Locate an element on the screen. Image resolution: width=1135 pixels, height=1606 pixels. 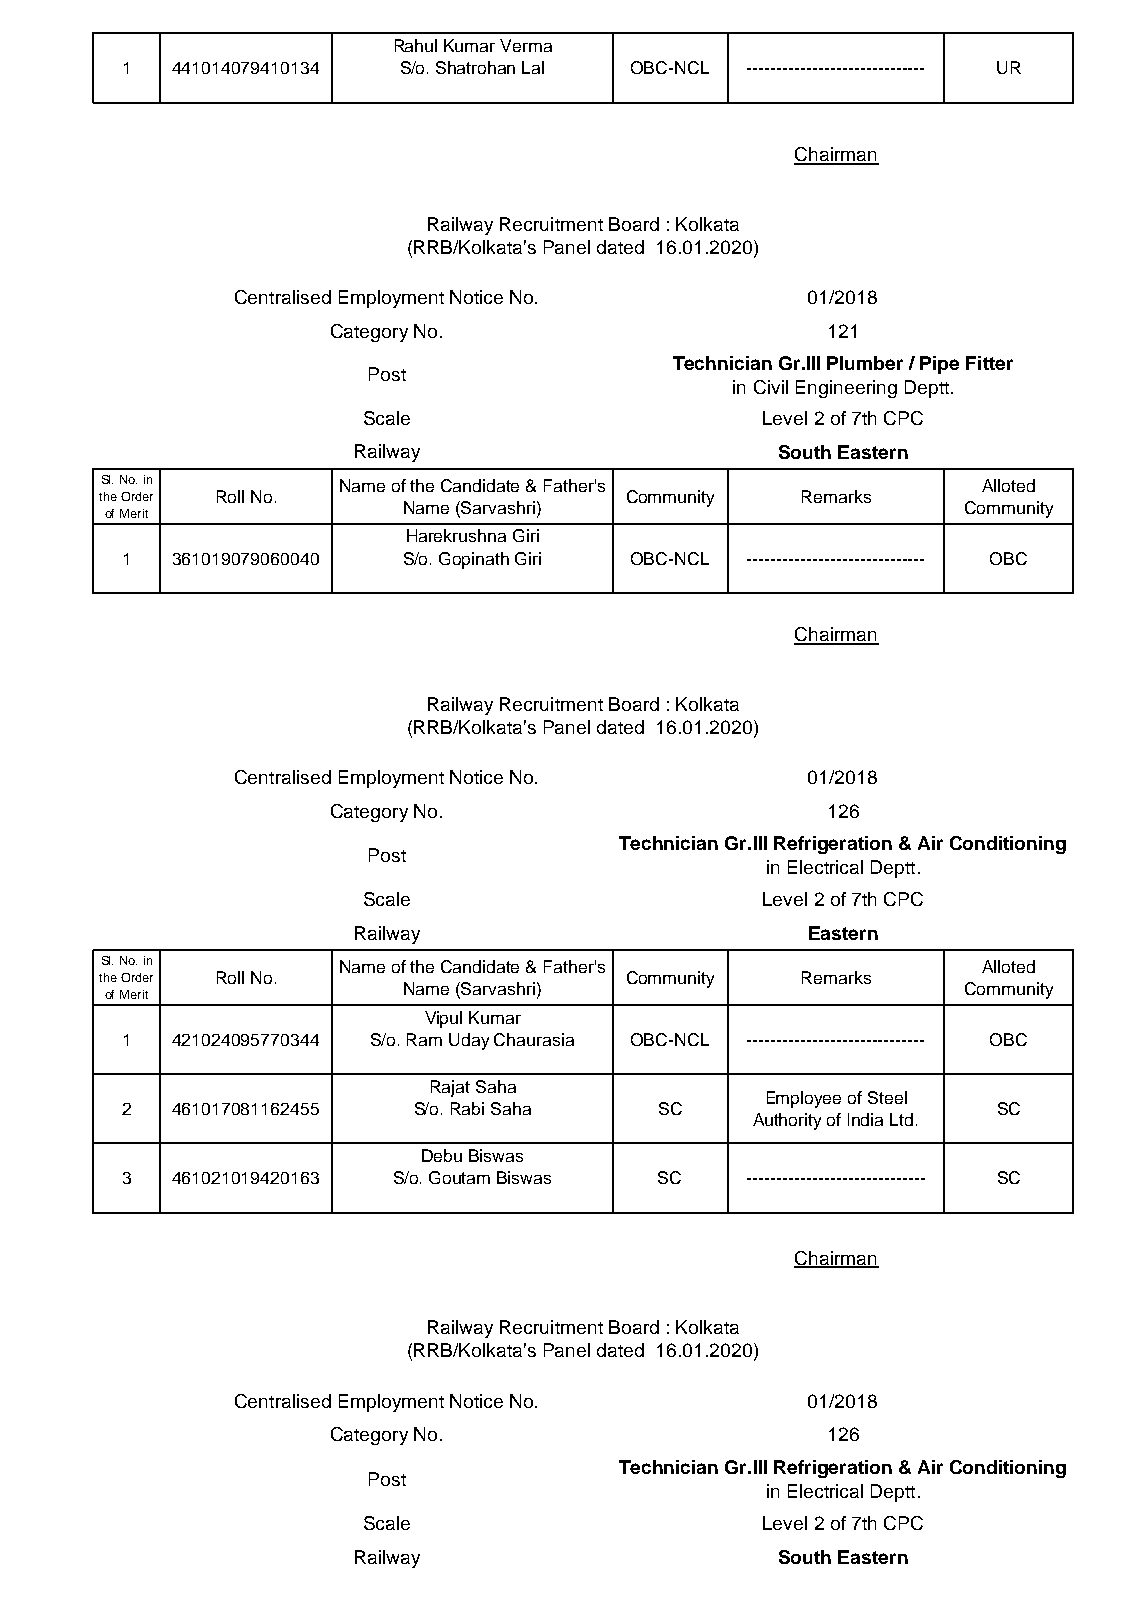
Authority is located at coordinates (787, 1121).
